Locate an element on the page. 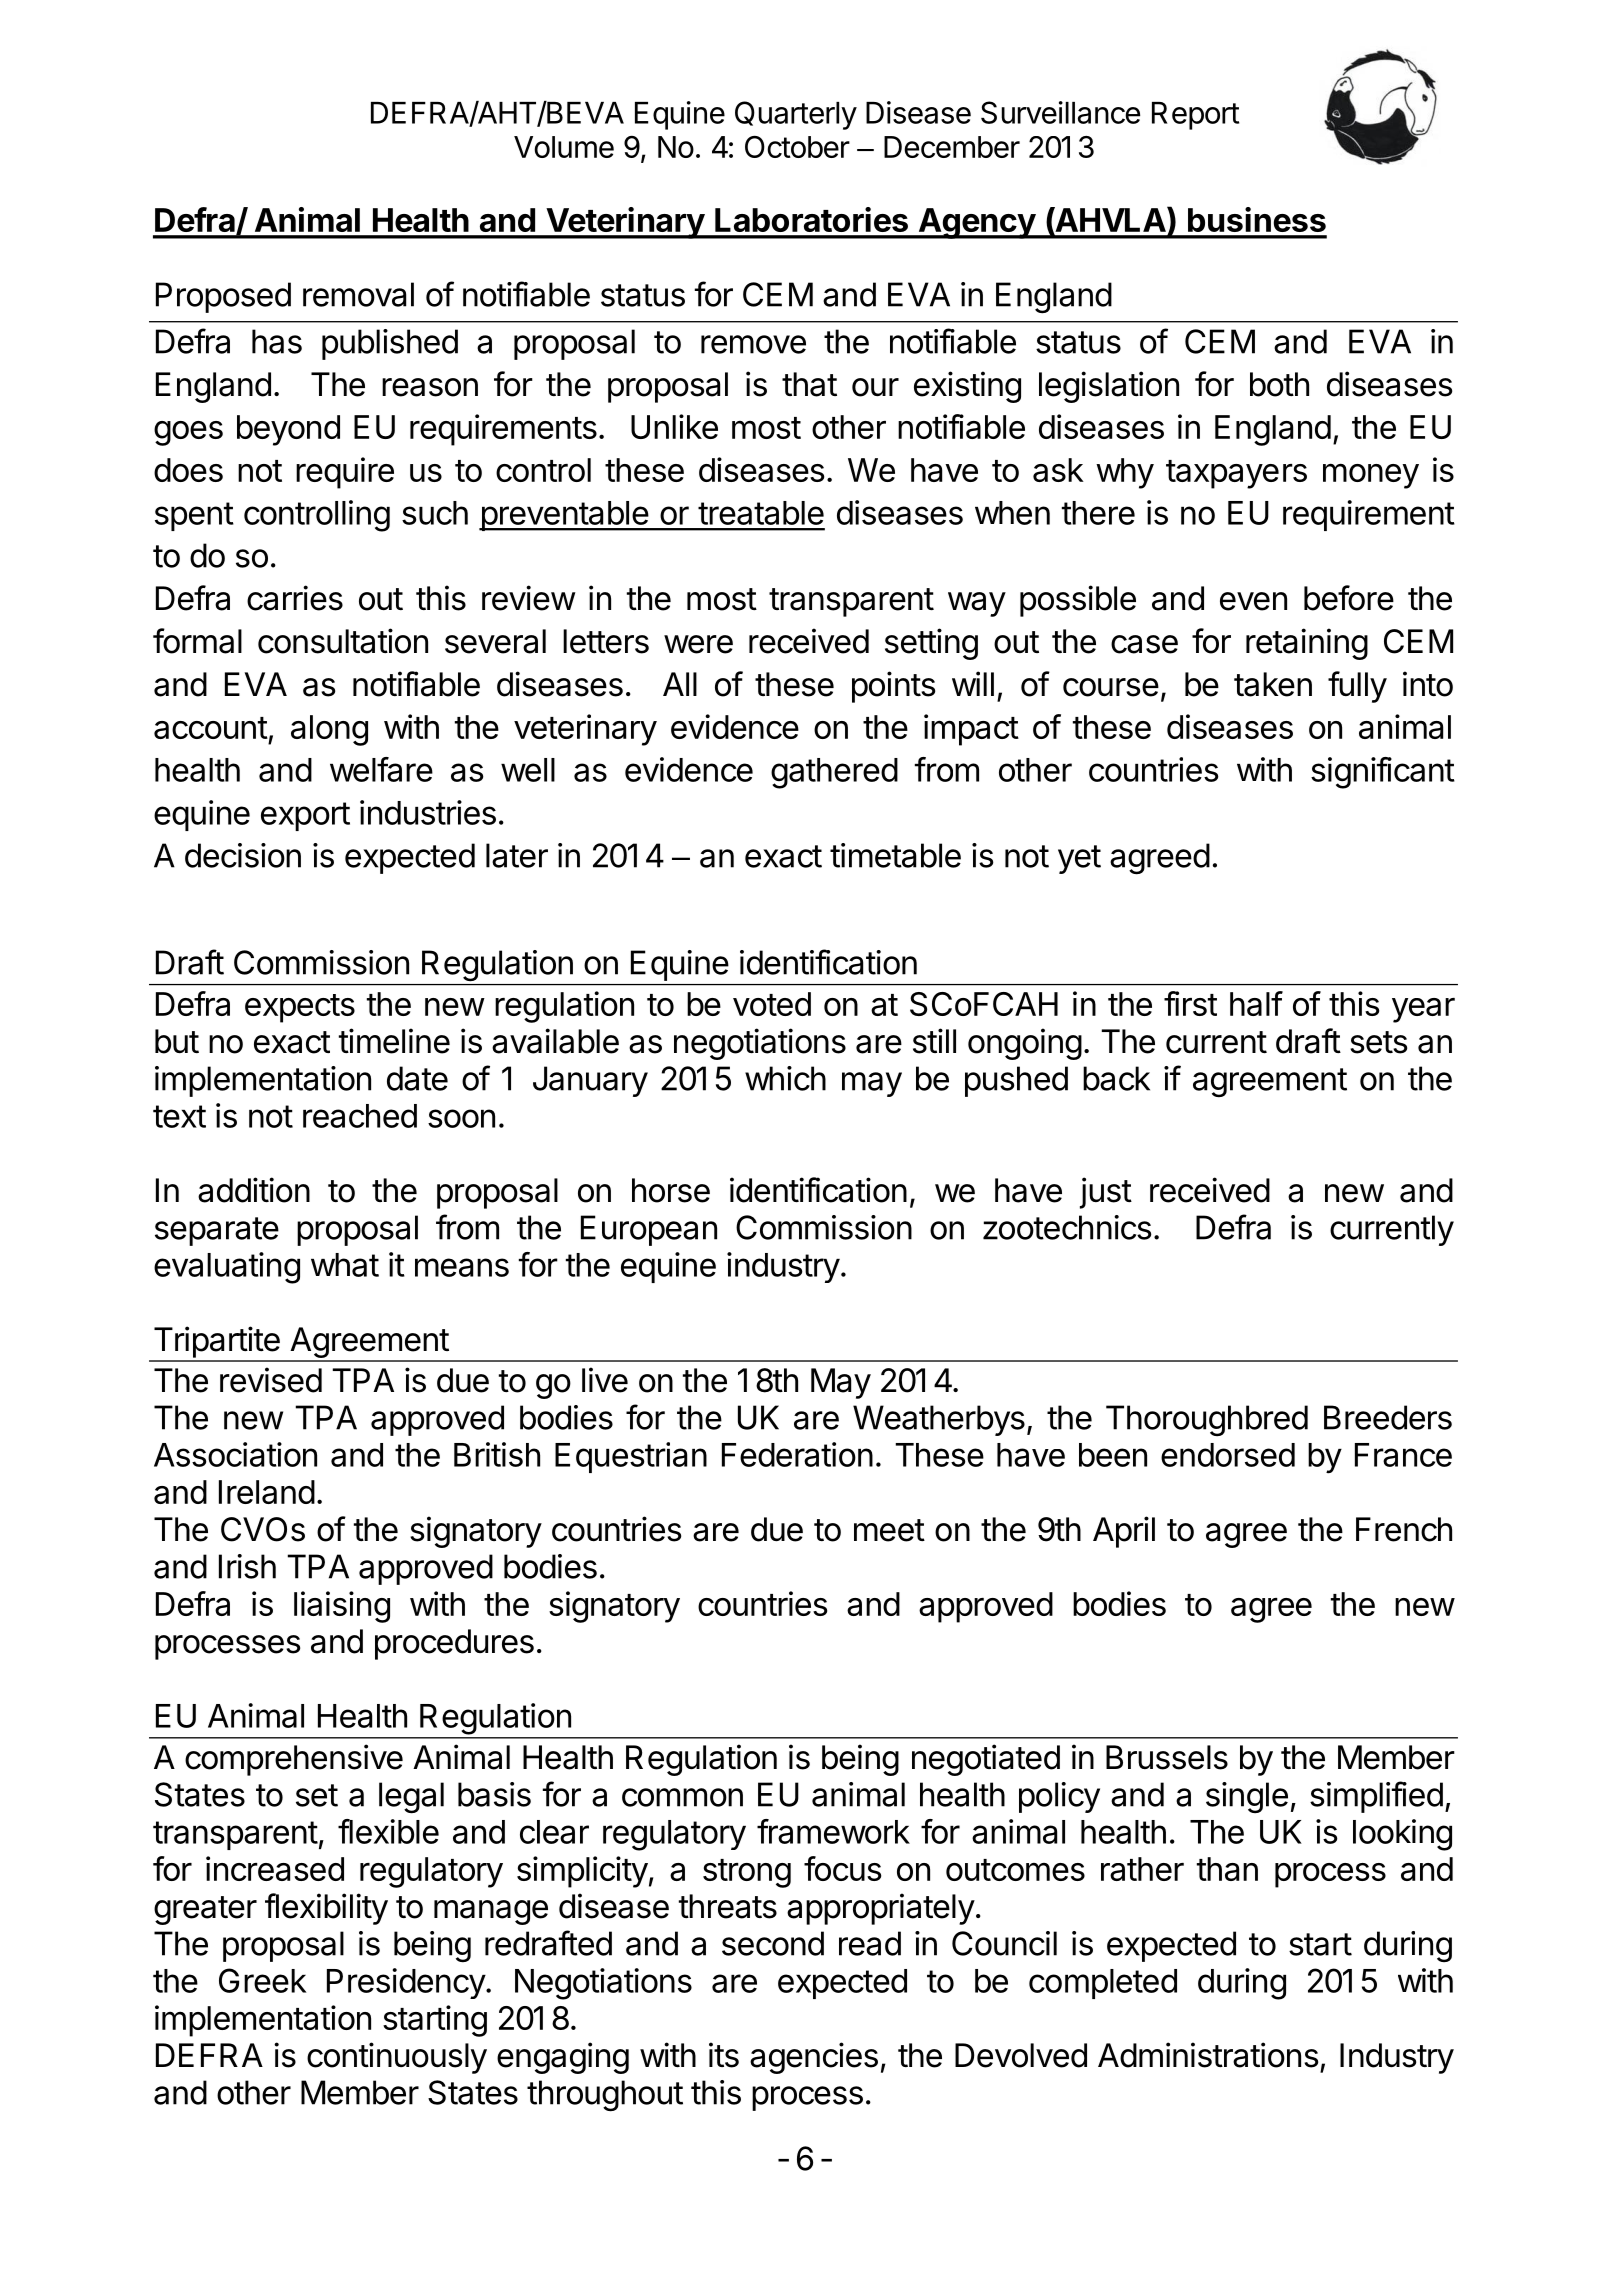 Image resolution: width=1607 pixels, height=2273 pixels. agencies is located at coordinates (814, 2058).
